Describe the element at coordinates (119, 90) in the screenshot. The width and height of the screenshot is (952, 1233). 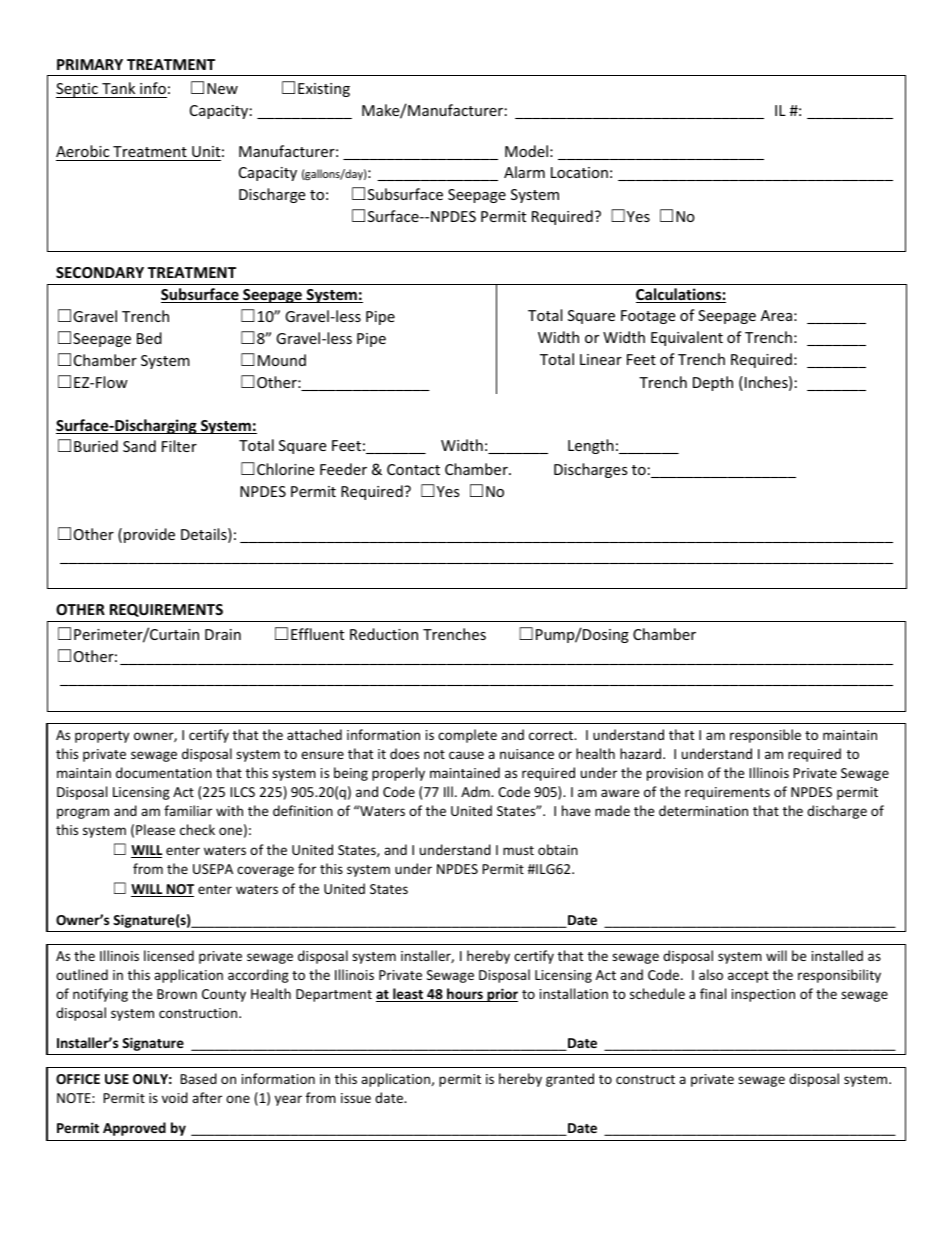
I see `Tank` at that location.
